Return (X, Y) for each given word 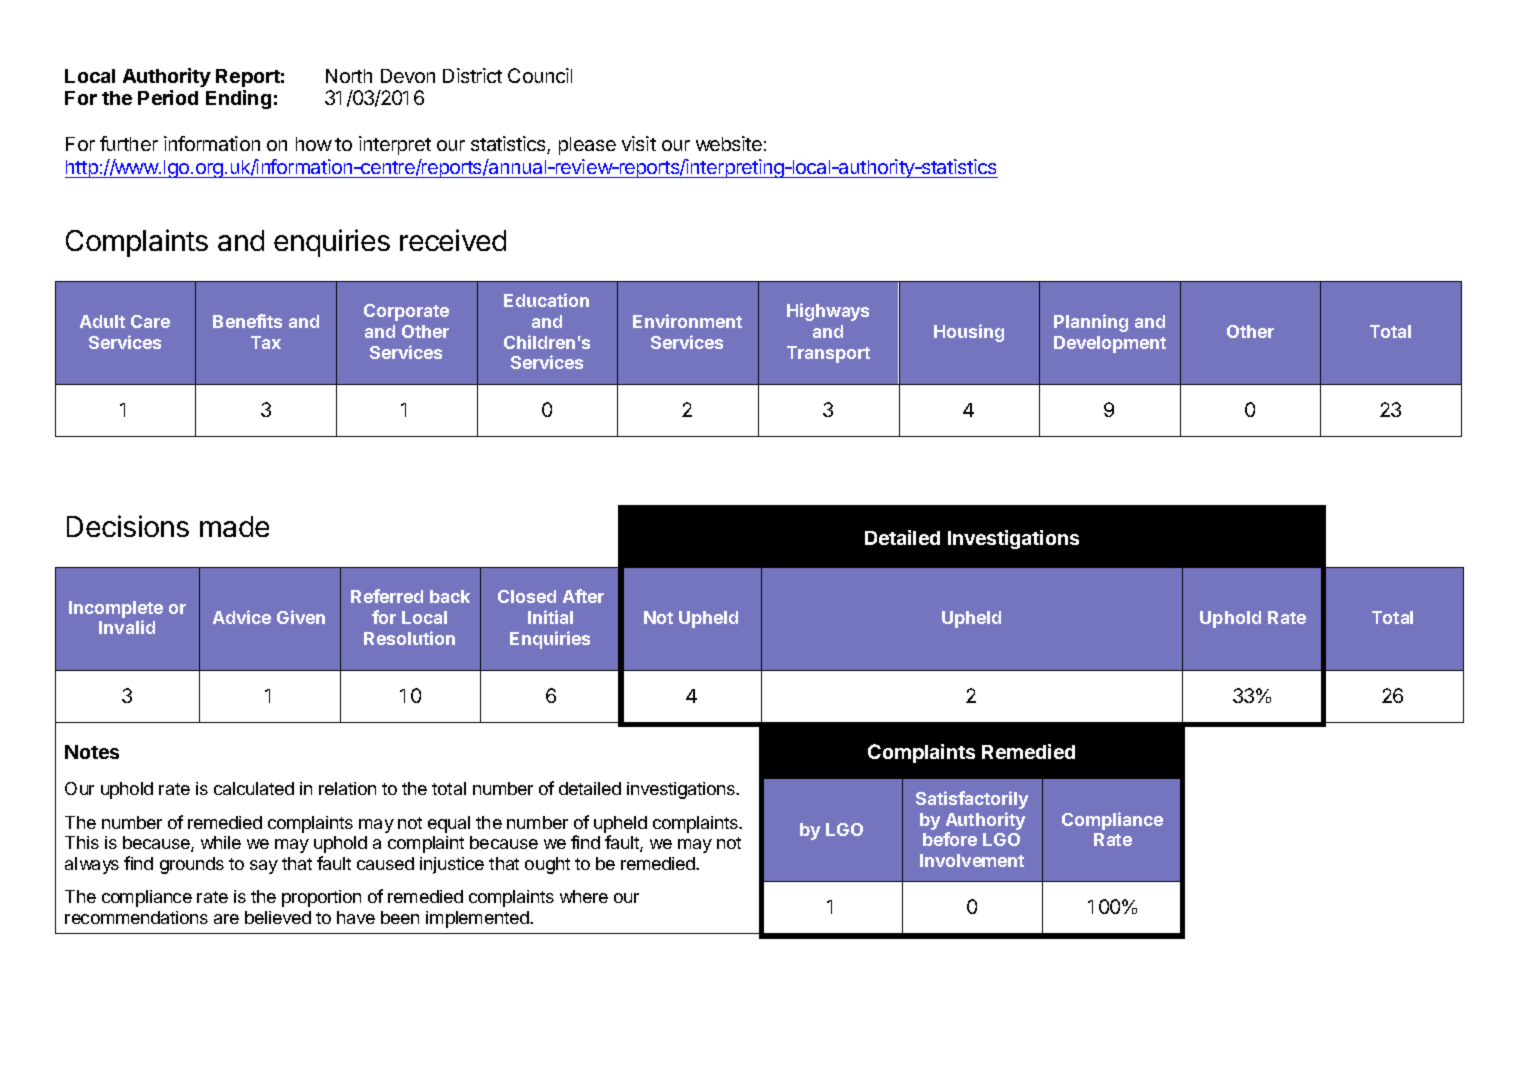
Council (540, 75)
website (729, 143)
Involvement (972, 860)
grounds (192, 865)
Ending (238, 99)
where (584, 896)
